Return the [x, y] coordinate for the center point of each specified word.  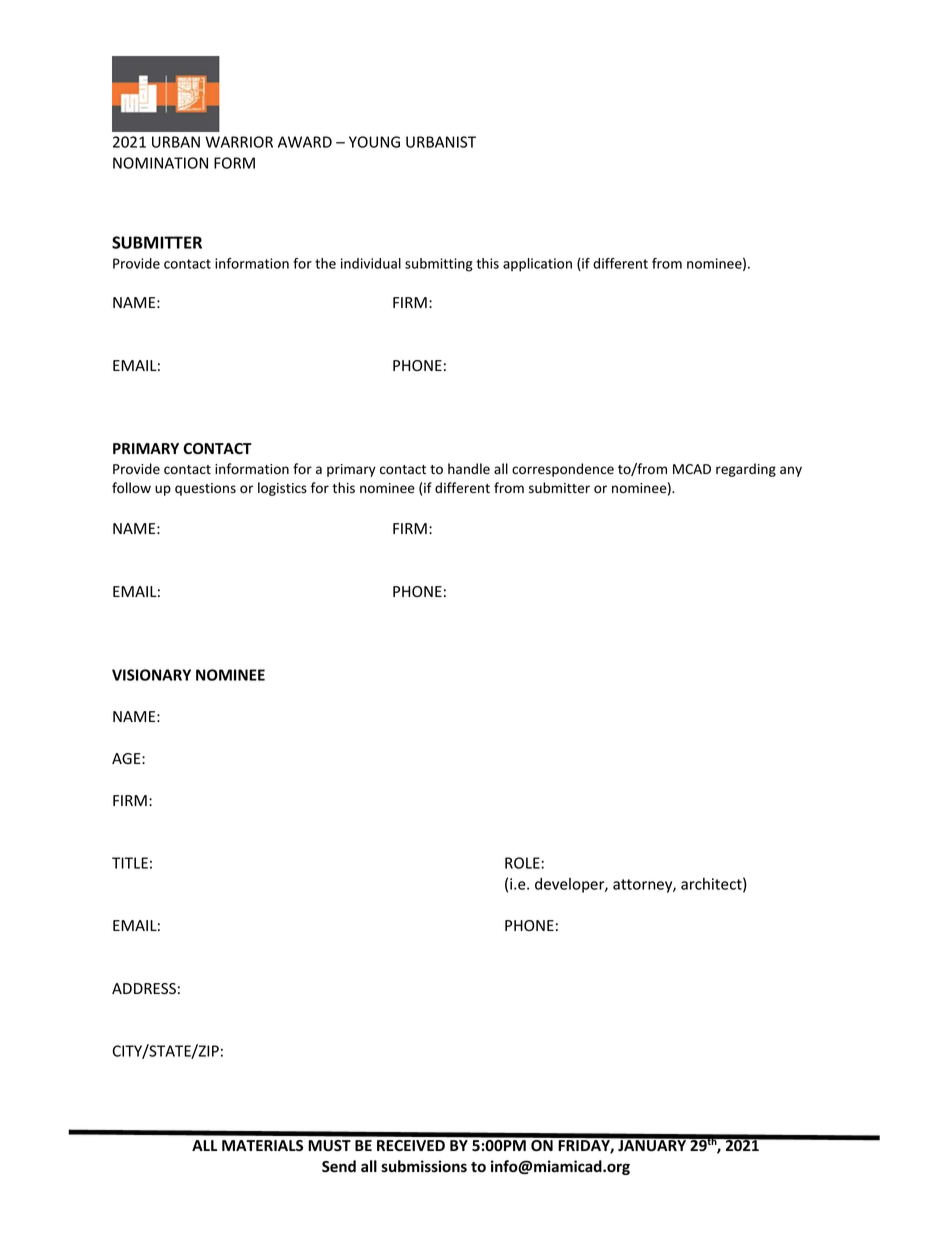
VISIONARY [151, 675]
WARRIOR [239, 142]
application [537, 265]
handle [469, 469]
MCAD [692, 469]
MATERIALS [262, 1145]
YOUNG [374, 142]
